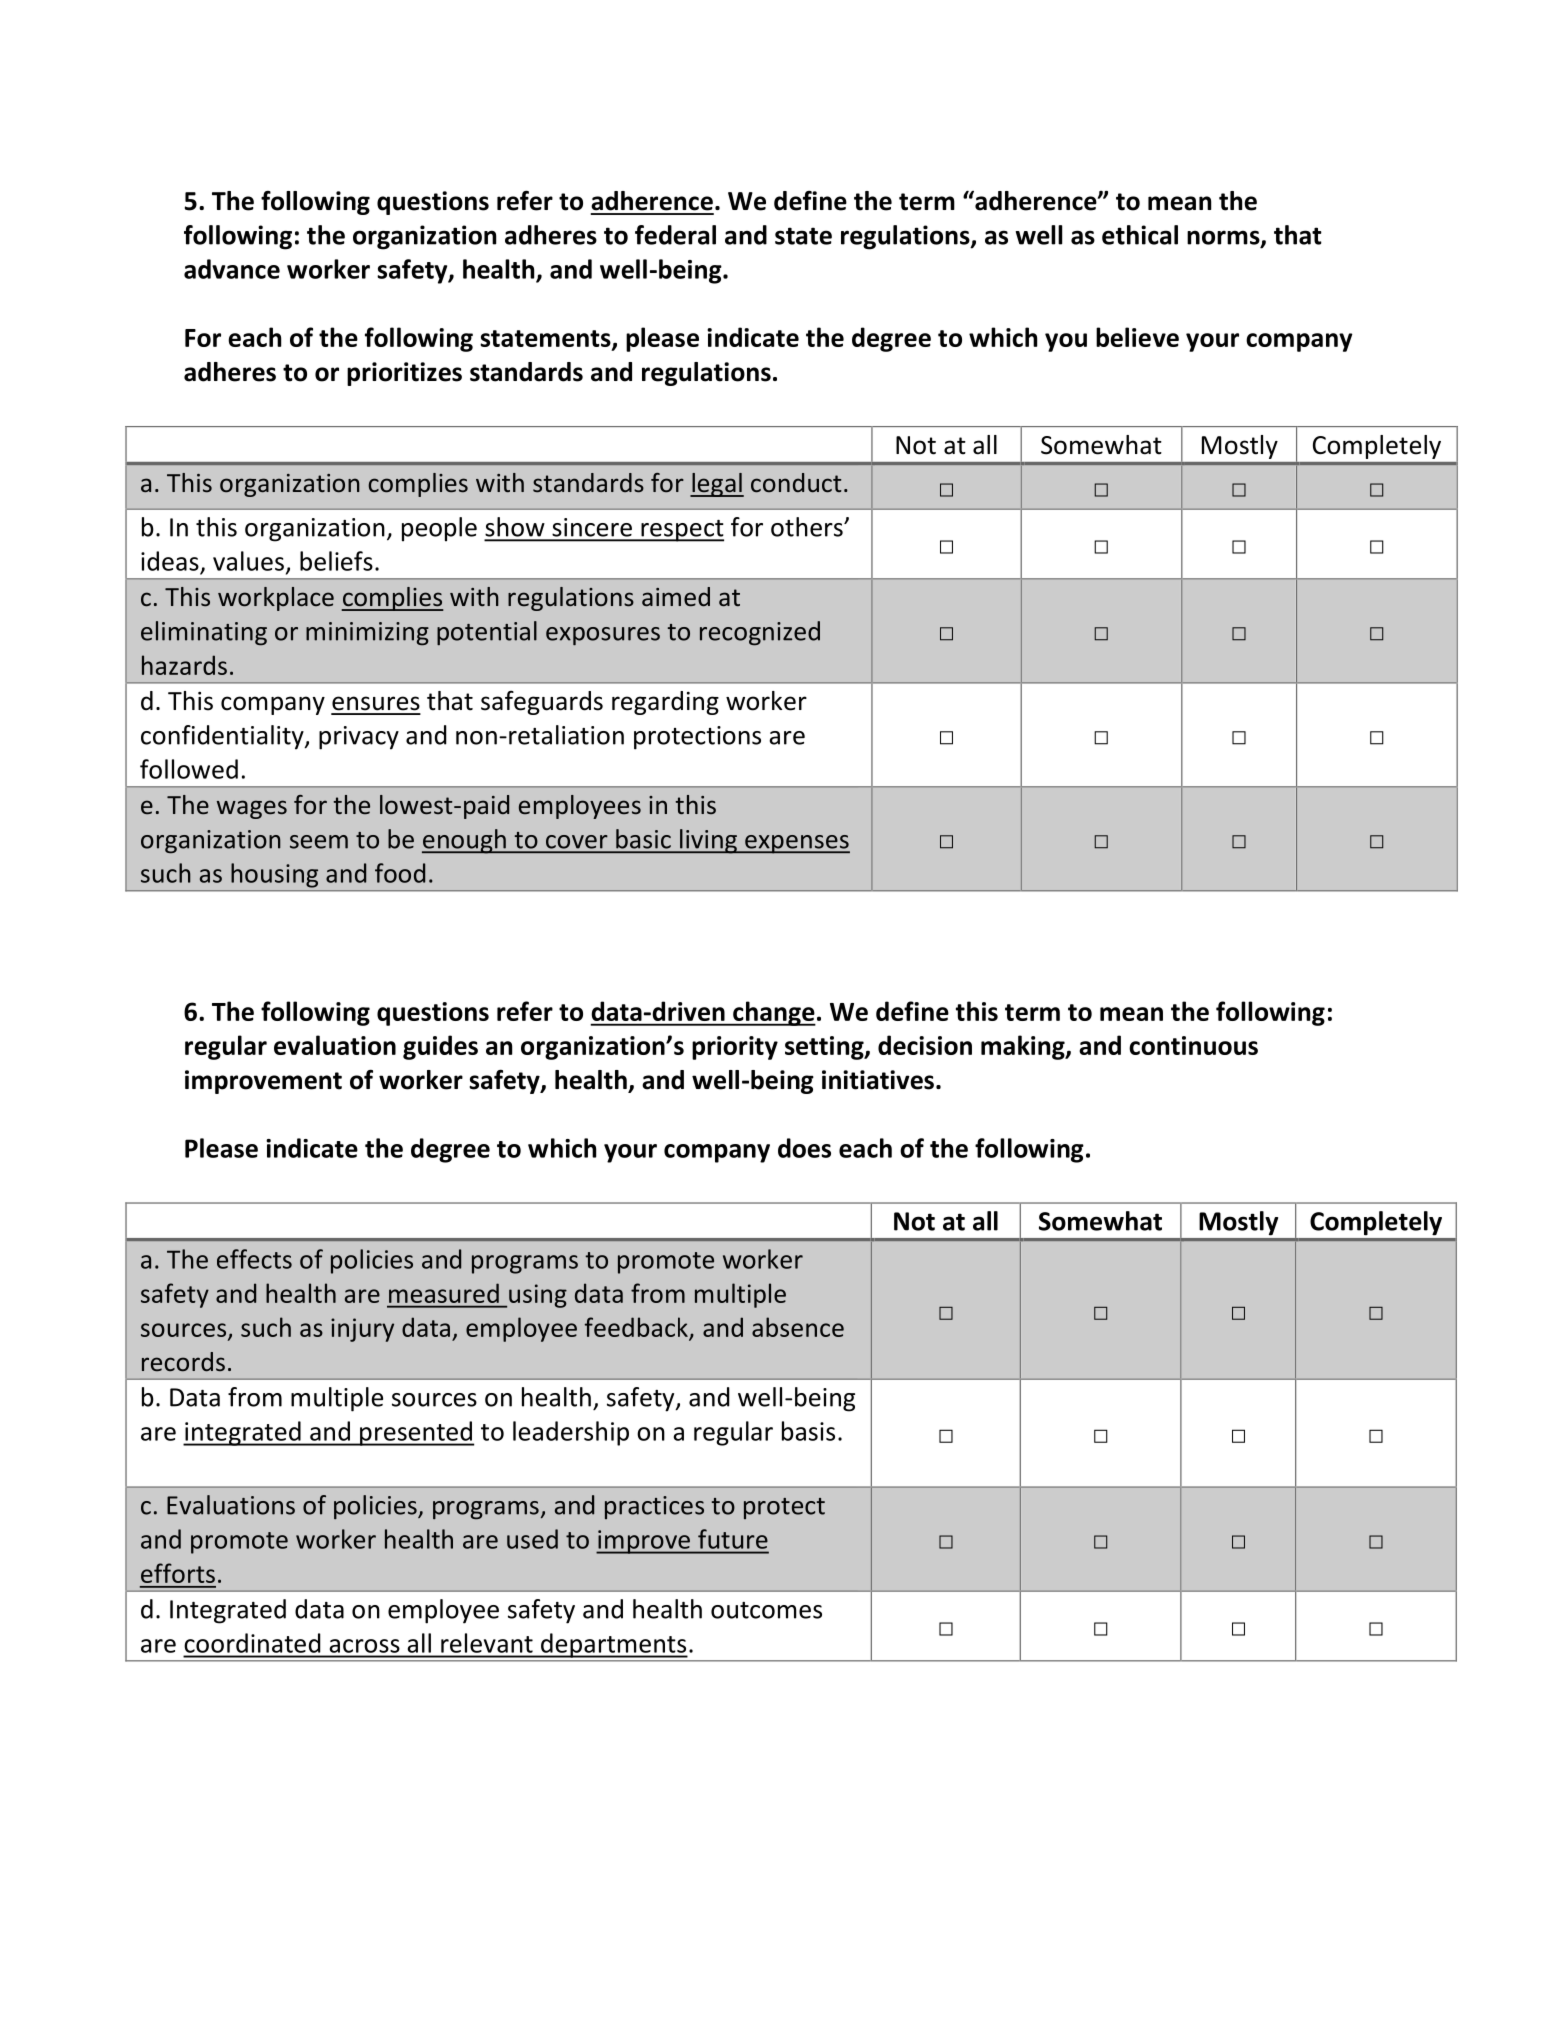 This screenshot has width=1560, height=2018. Describe the element at coordinates (364, 1646) in the screenshot. I see `across` at that location.
